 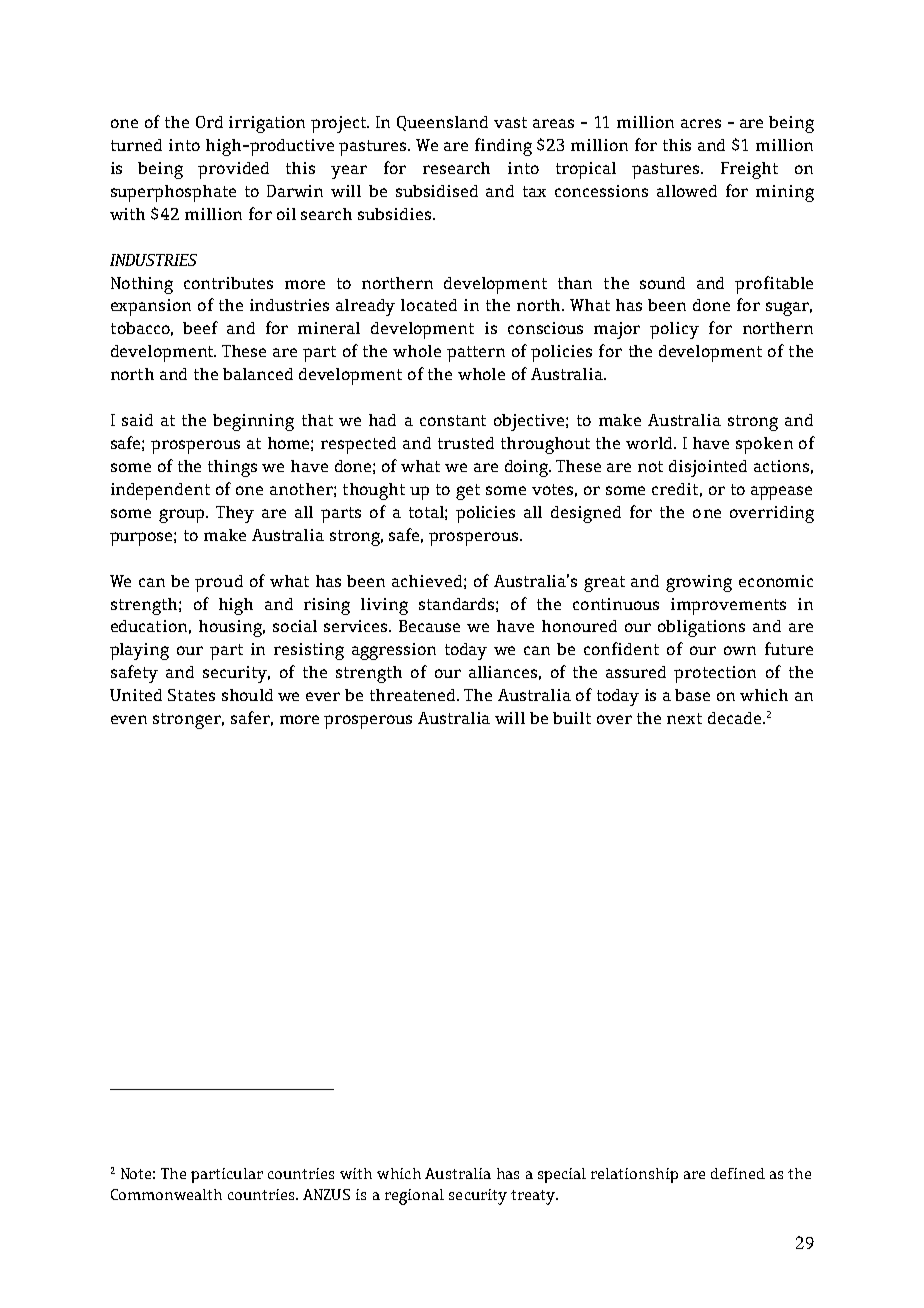 I want to click on States, so click(x=191, y=695).
